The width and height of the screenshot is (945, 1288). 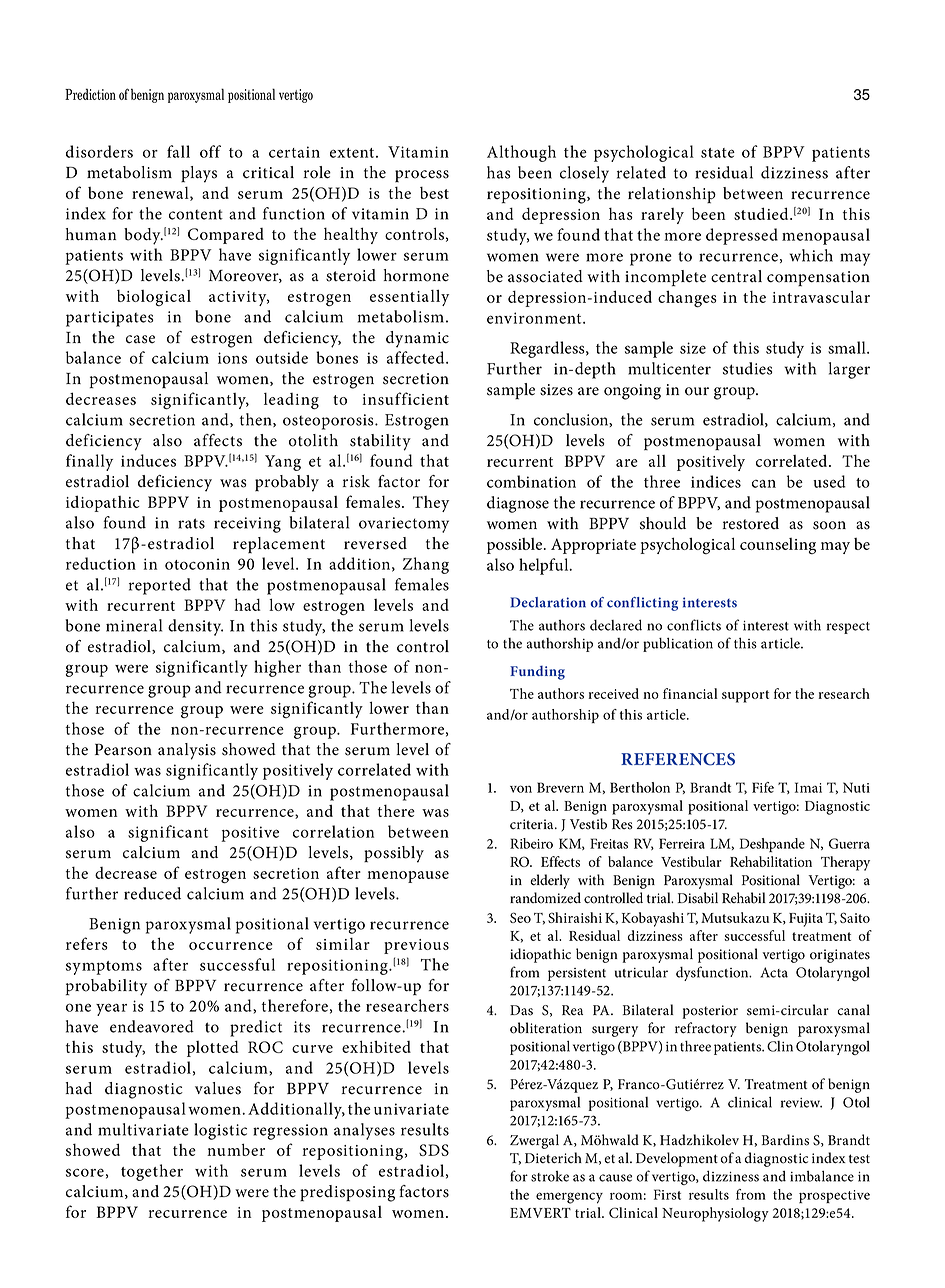 What do you see at coordinates (199, 174) in the screenshot?
I see `plays` at bounding box center [199, 174].
